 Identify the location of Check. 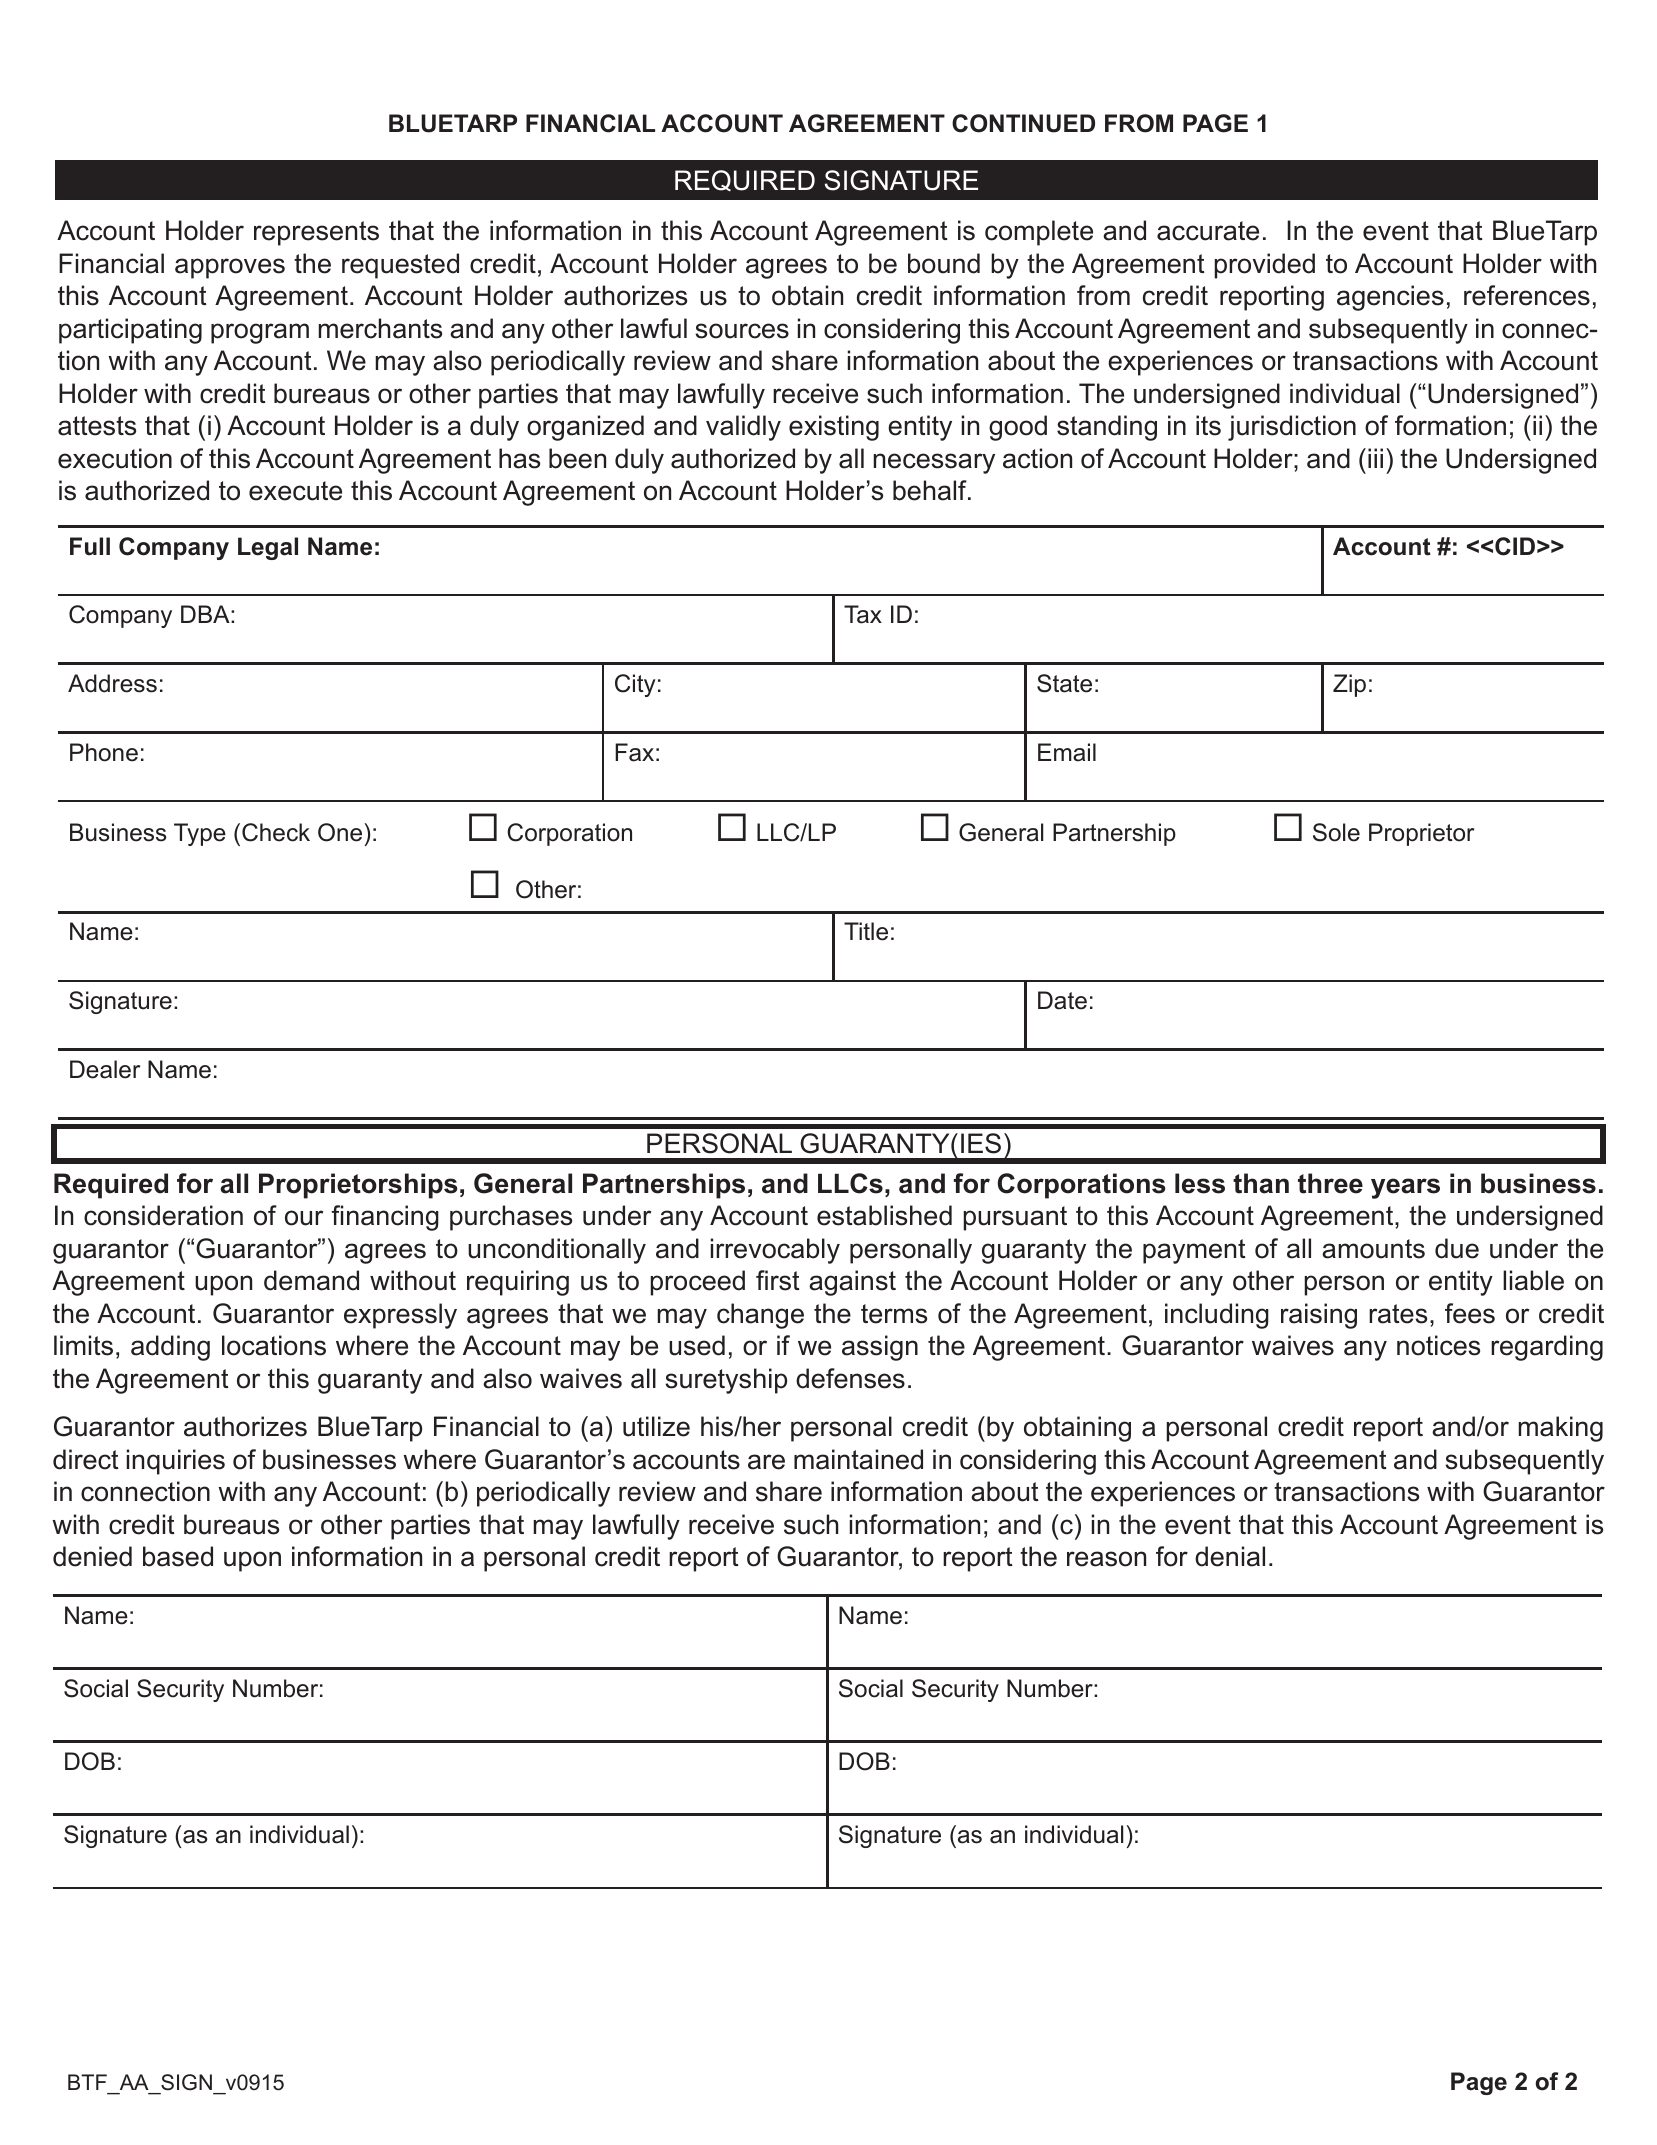
(276, 832).
